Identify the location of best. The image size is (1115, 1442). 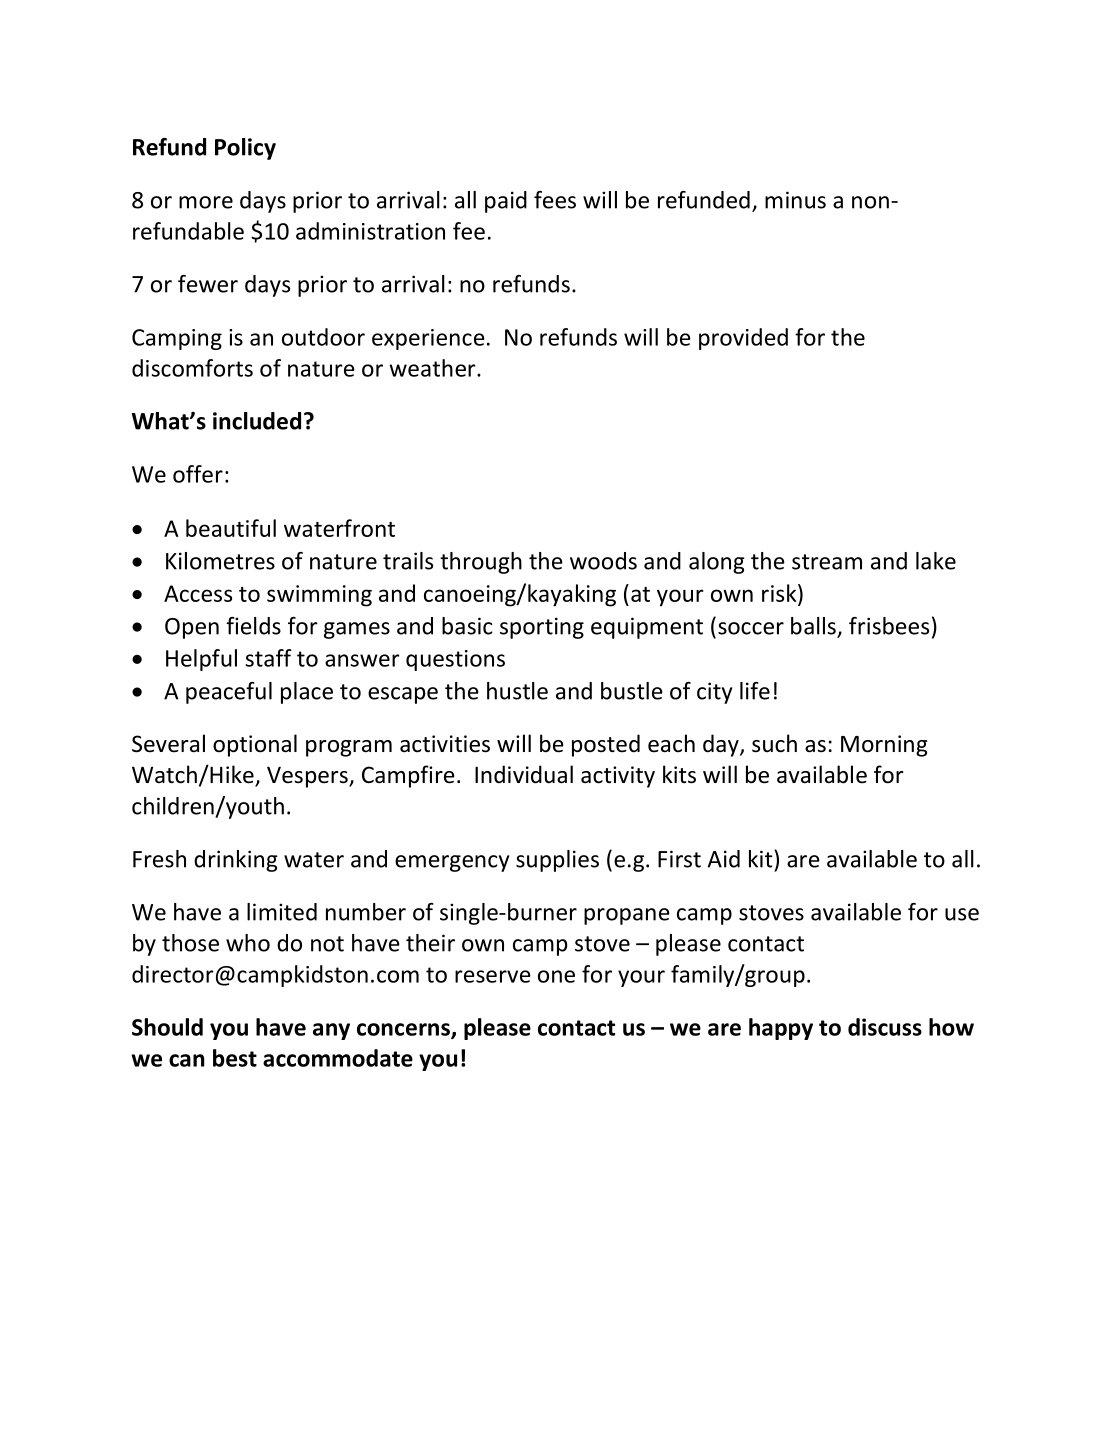
(235, 1058).
